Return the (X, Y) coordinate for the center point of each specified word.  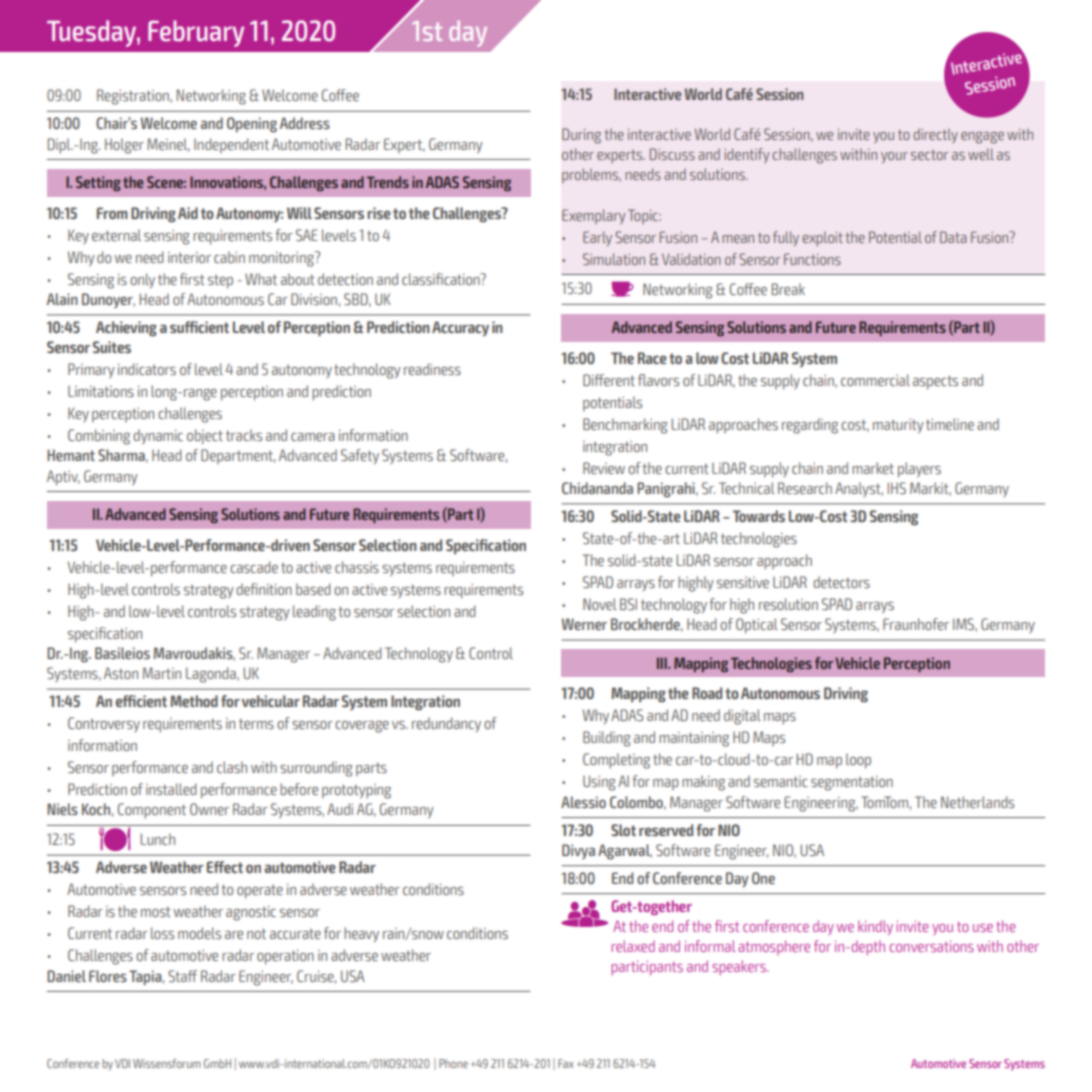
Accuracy (460, 329)
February (196, 33)
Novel (600, 604)
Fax (566, 1063)
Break (788, 289)
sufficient (199, 327)
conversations (932, 946)
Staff (182, 976)
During (581, 136)
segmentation (852, 783)
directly (936, 135)
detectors (841, 582)
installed (171, 789)
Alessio (583, 802)
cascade (254, 567)
